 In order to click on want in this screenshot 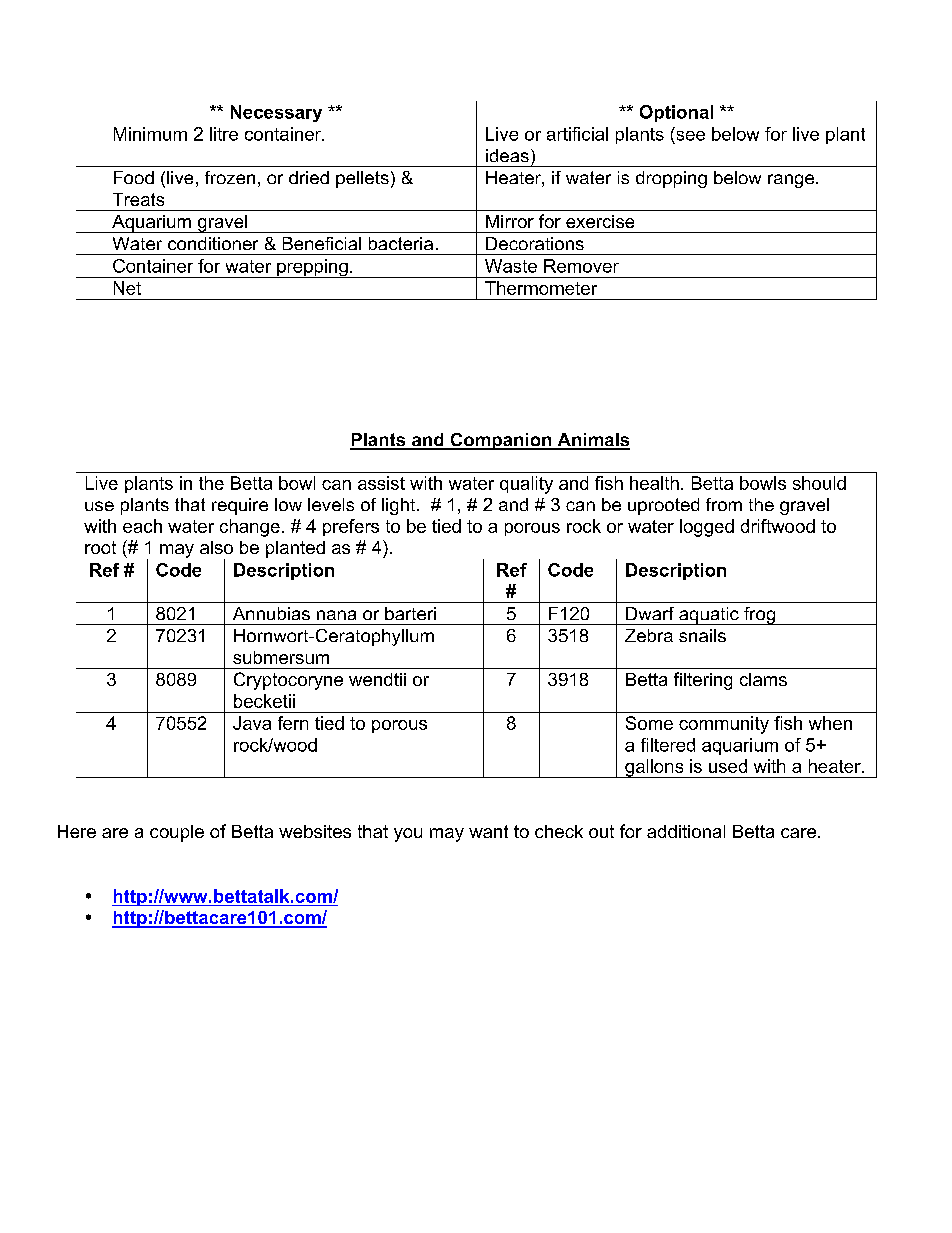, I will do `click(488, 831)`.
